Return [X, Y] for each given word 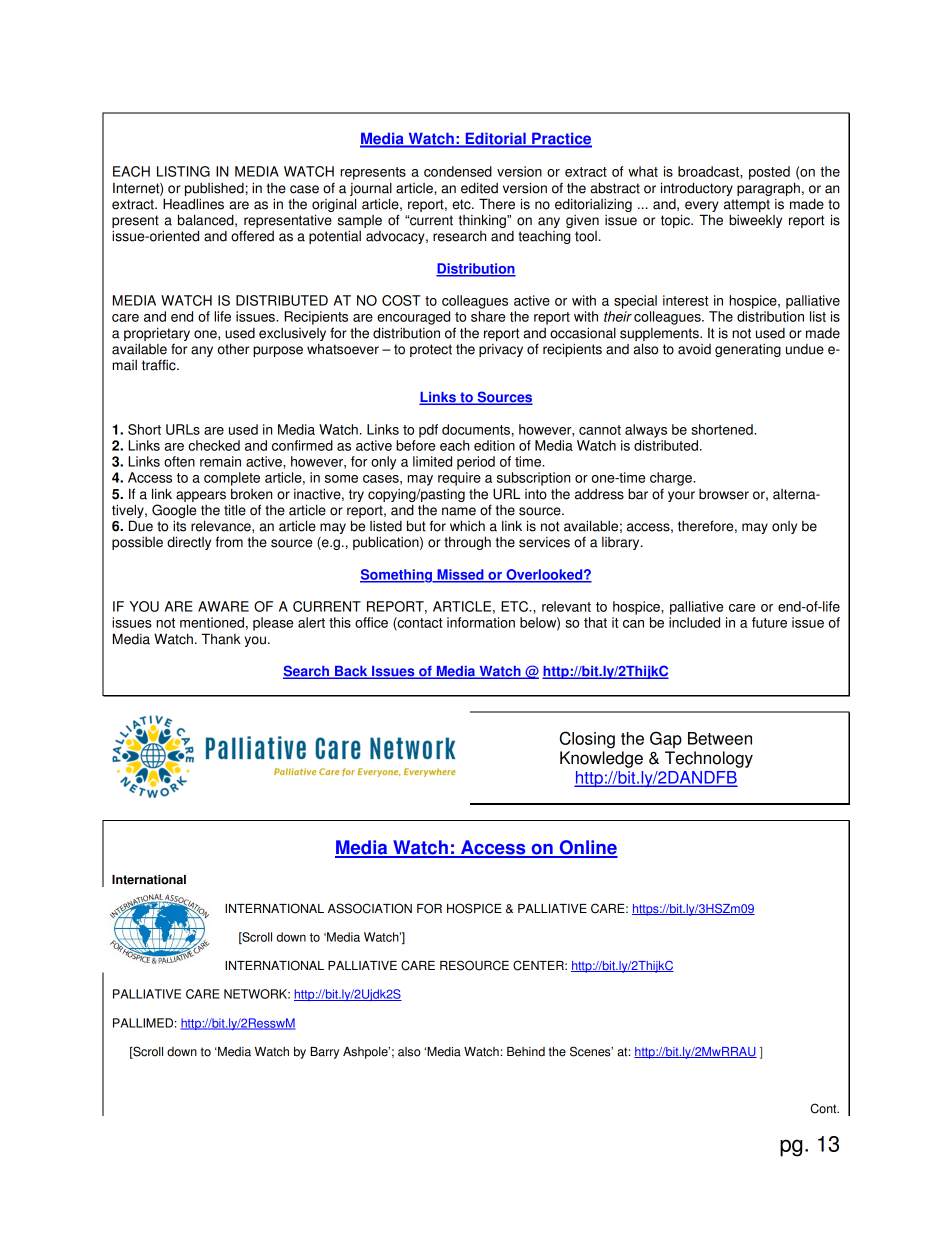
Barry [324, 1053]
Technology [709, 759]
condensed [458, 171]
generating [748, 350]
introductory [697, 189]
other [233, 349]
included [694, 622]
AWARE [223, 606]
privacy [501, 350]
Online [587, 848]
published [214, 189]
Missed [460, 575]
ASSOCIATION [370, 908]
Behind [526, 1052]
